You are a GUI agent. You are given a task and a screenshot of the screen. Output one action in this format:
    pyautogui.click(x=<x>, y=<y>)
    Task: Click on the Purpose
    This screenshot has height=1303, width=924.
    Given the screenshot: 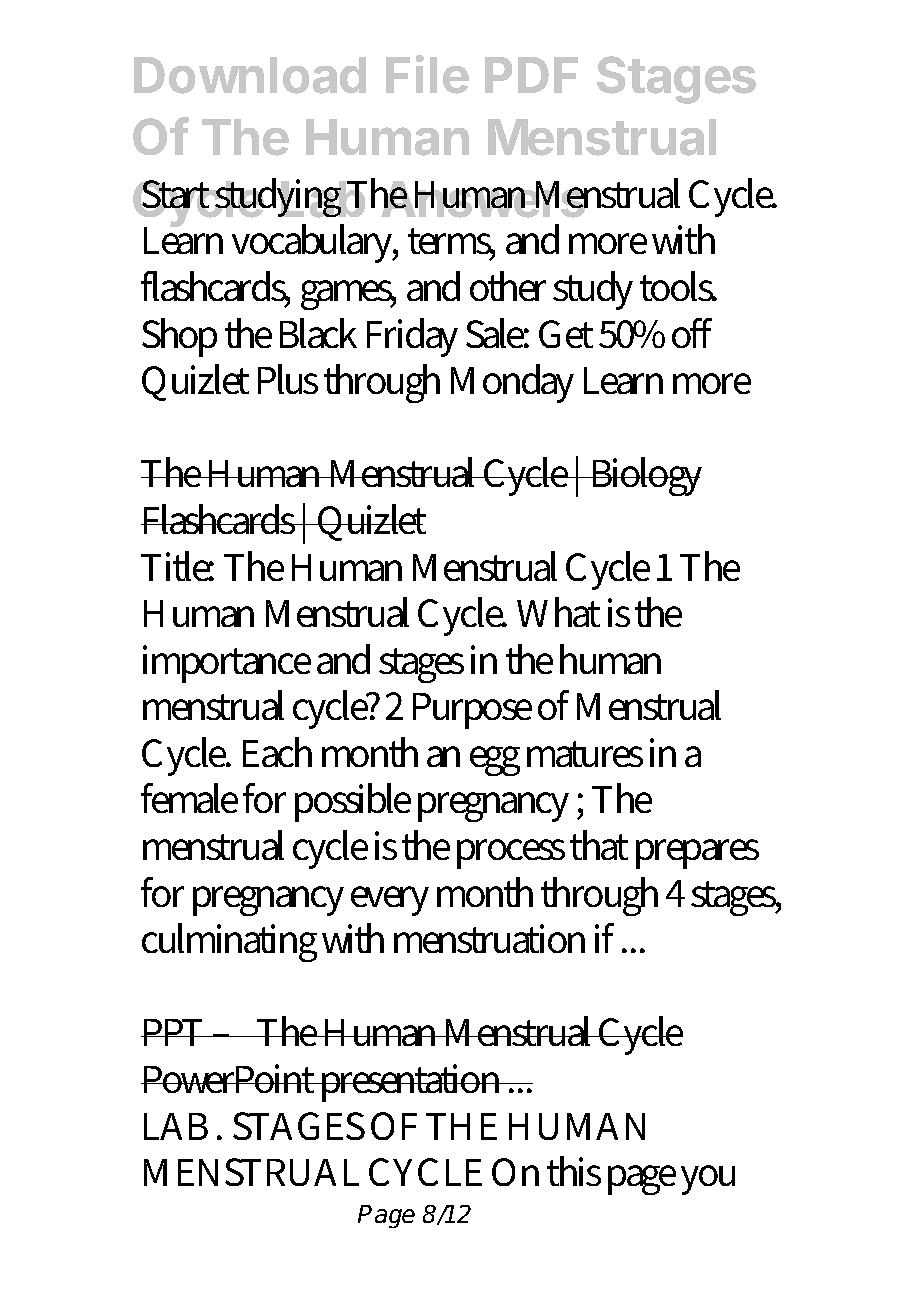 What is the action you would take?
    pyautogui.click(x=472, y=711)
